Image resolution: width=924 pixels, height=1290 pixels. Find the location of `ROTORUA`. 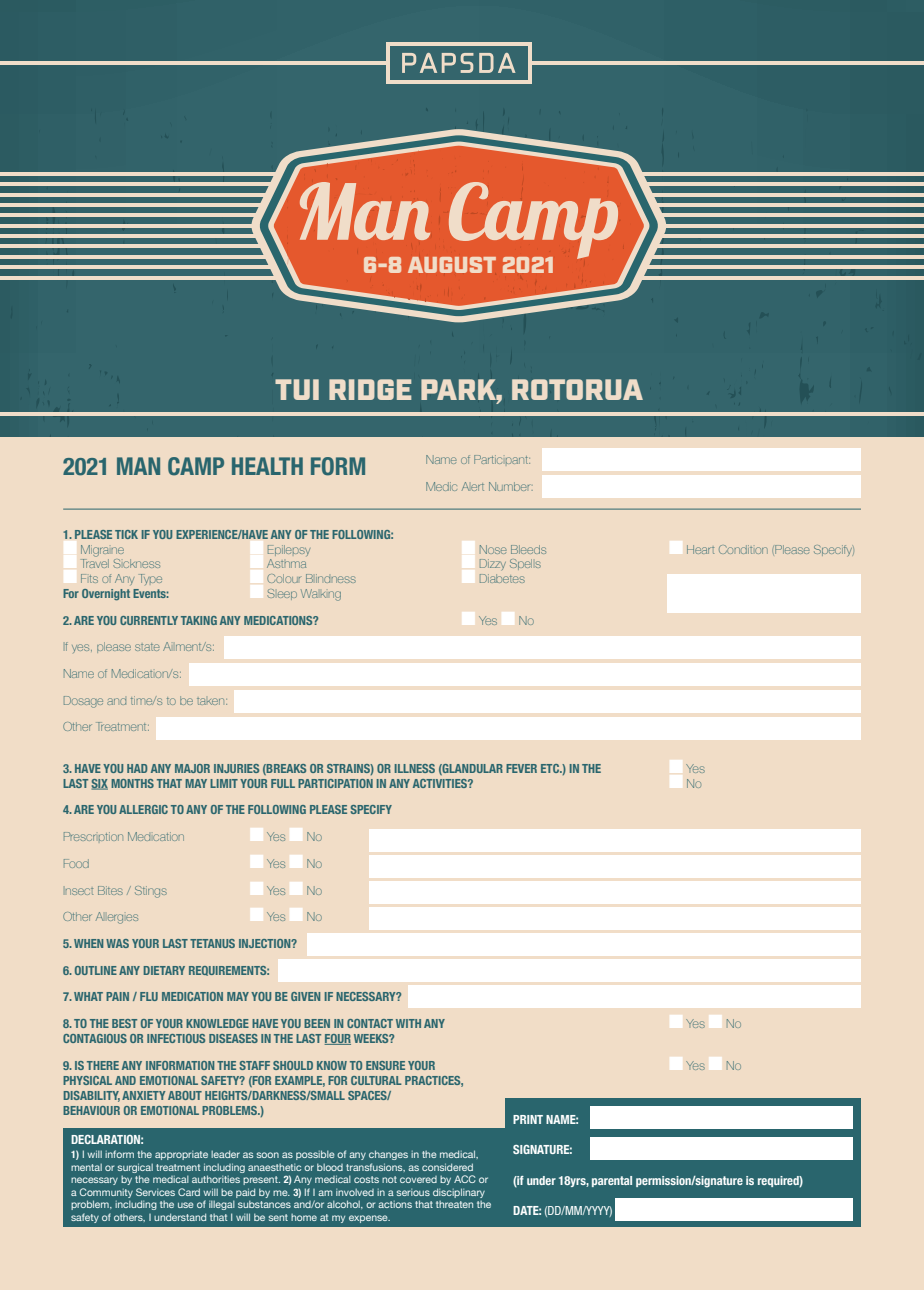

ROTORUA is located at coordinates (577, 389).
